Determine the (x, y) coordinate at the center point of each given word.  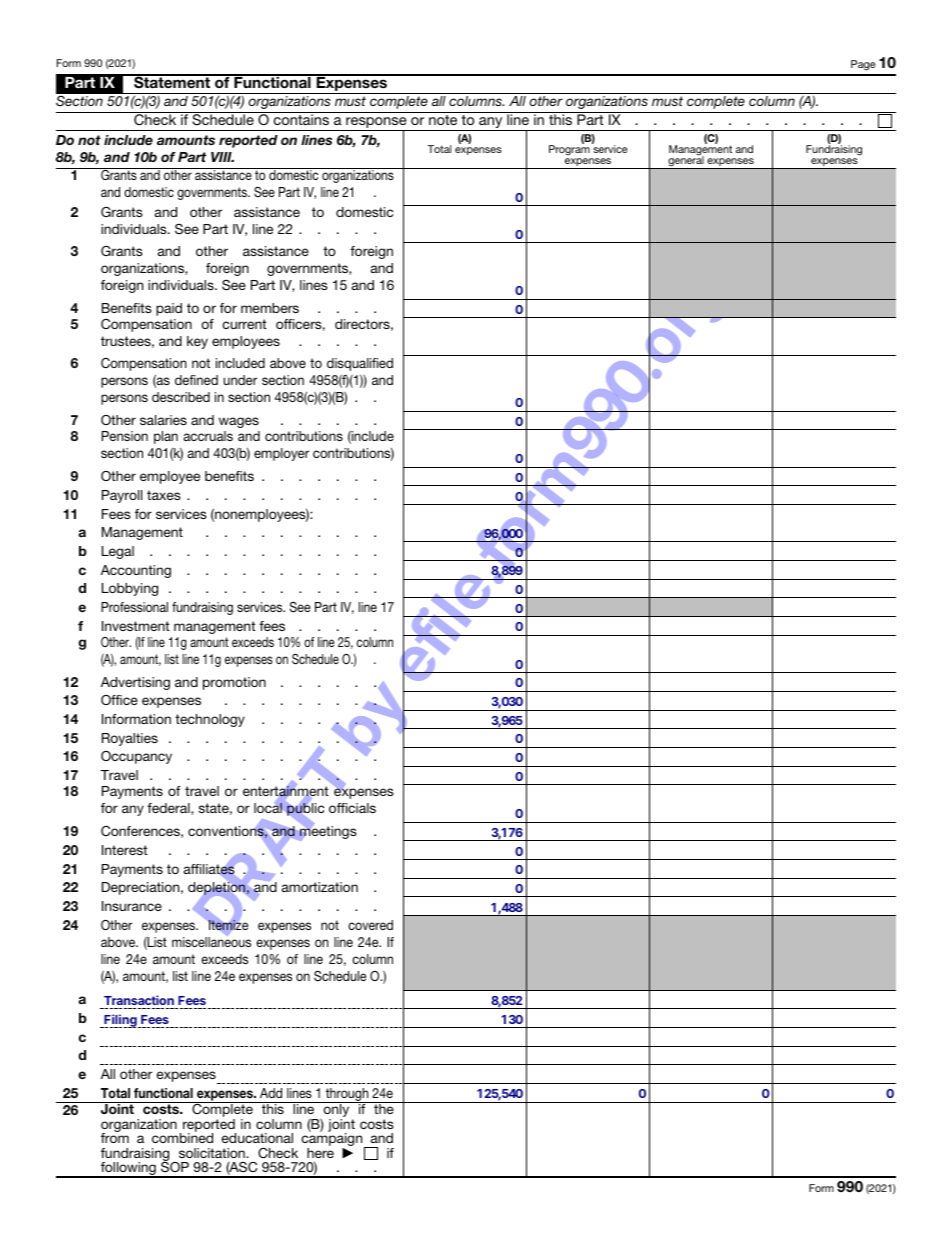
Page (863, 65)
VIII (222, 157)
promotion (234, 683)
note (443, 120)
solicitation (213, 1153)
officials (352, 808)
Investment (136, 626)
